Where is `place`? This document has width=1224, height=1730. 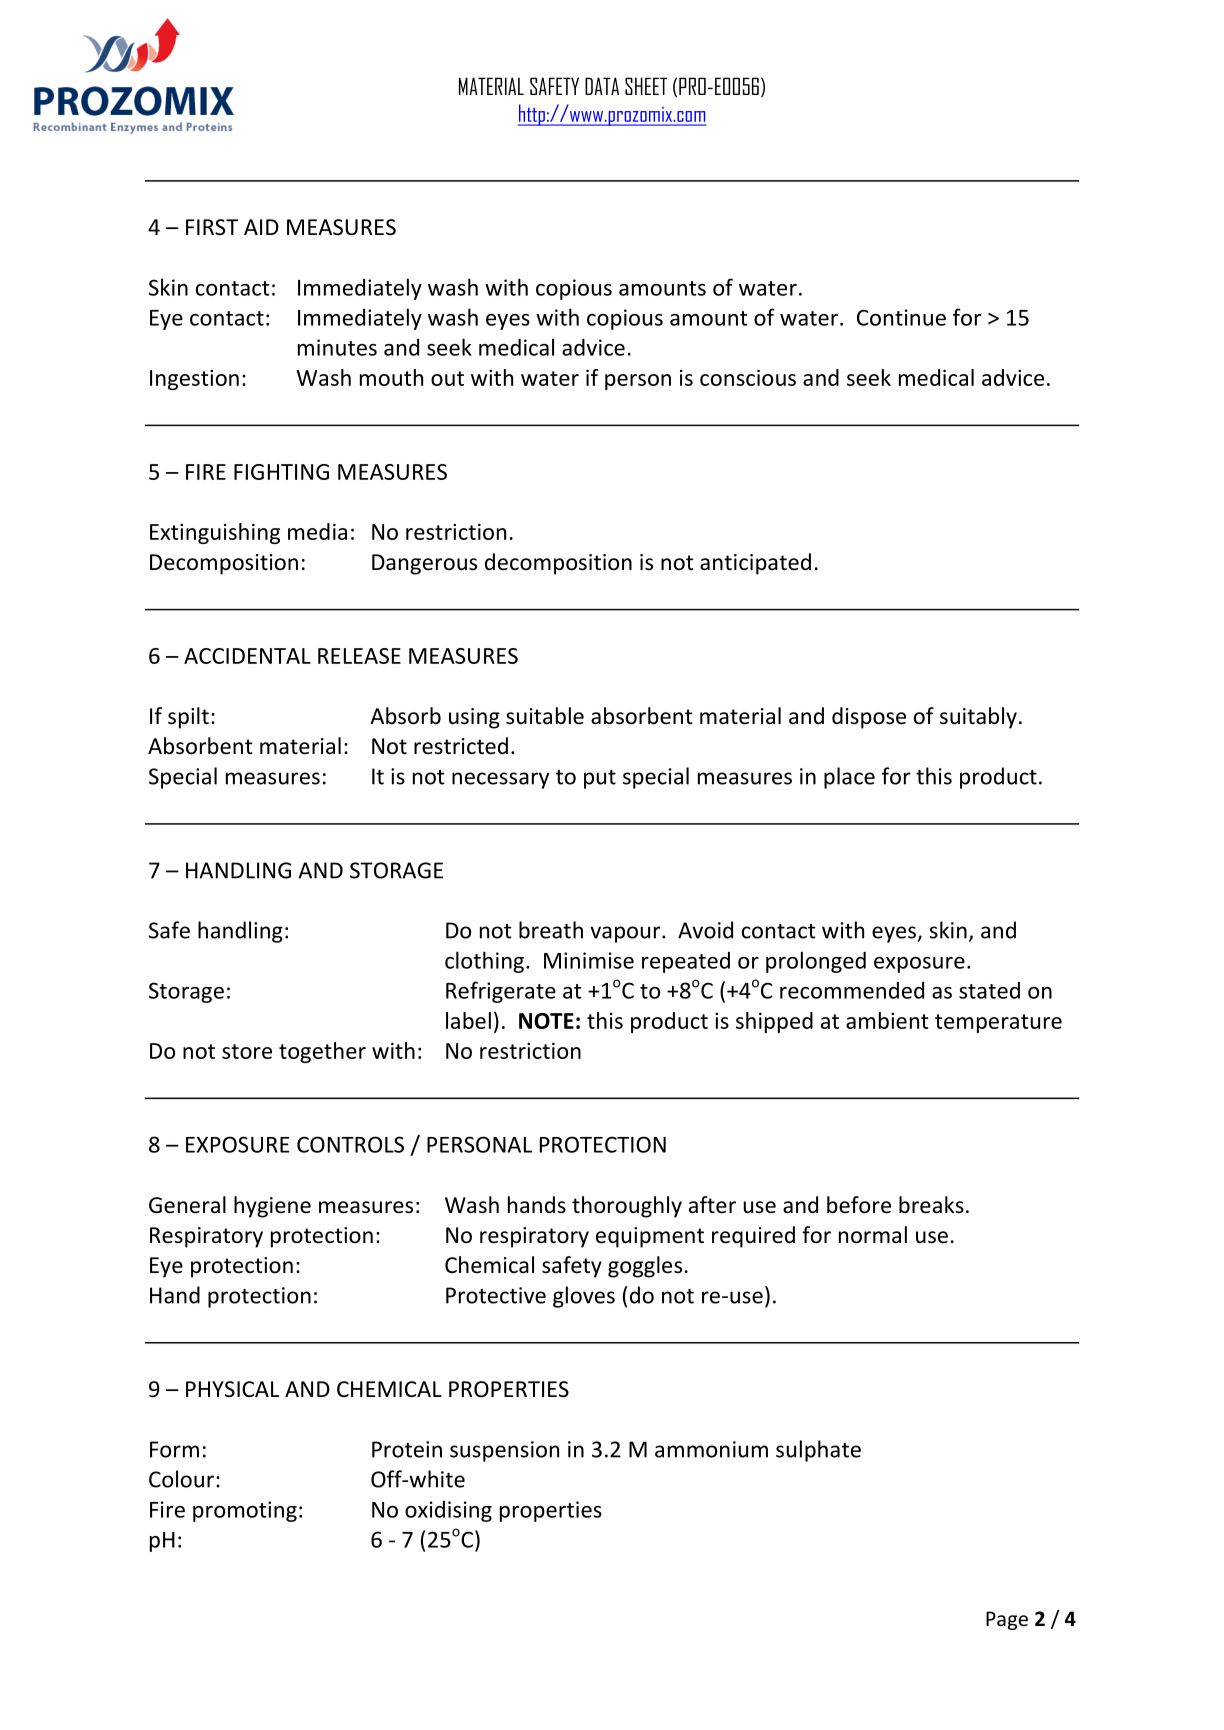
place is located at coordinates (849, 778).
